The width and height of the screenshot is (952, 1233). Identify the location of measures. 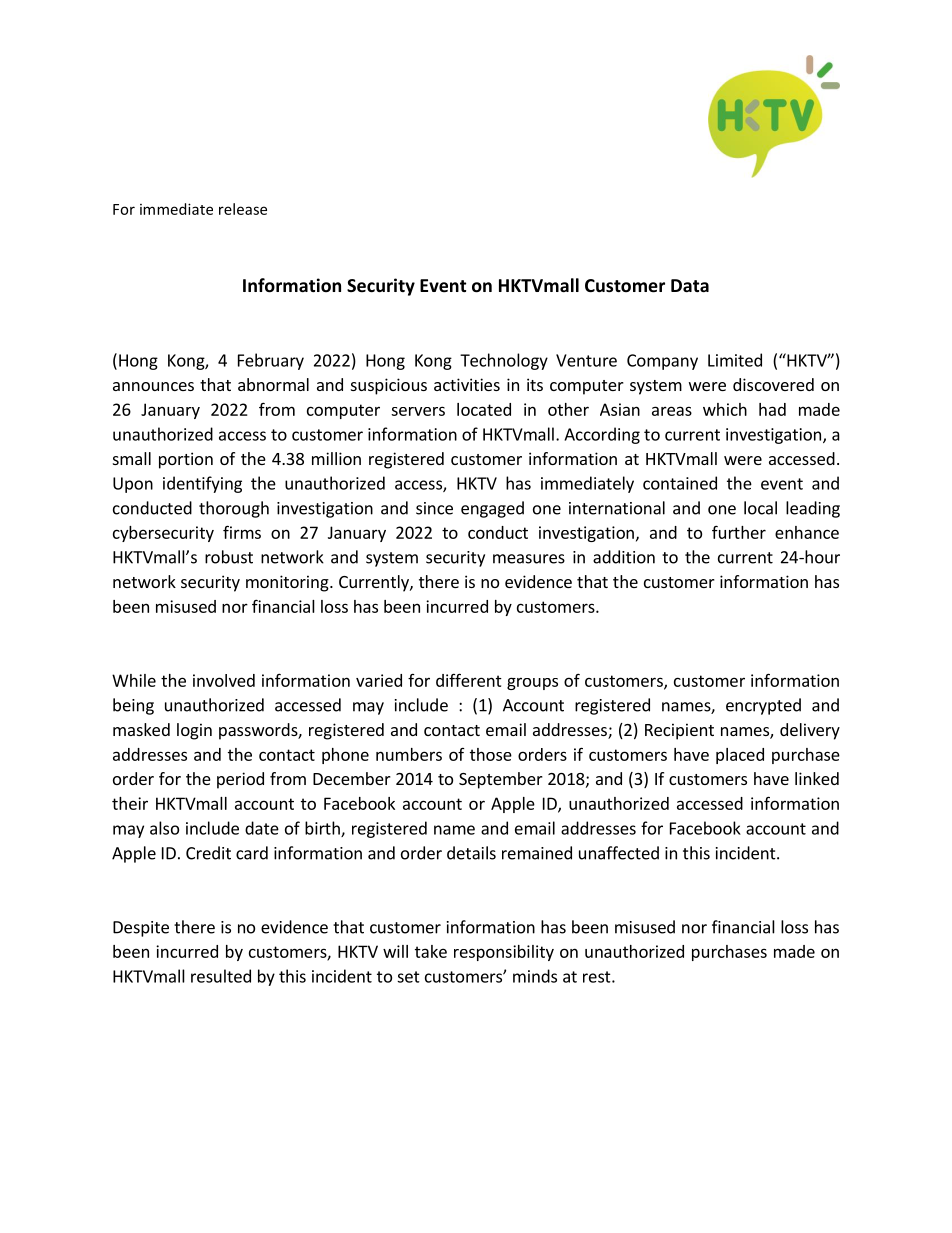
(529, 559).
